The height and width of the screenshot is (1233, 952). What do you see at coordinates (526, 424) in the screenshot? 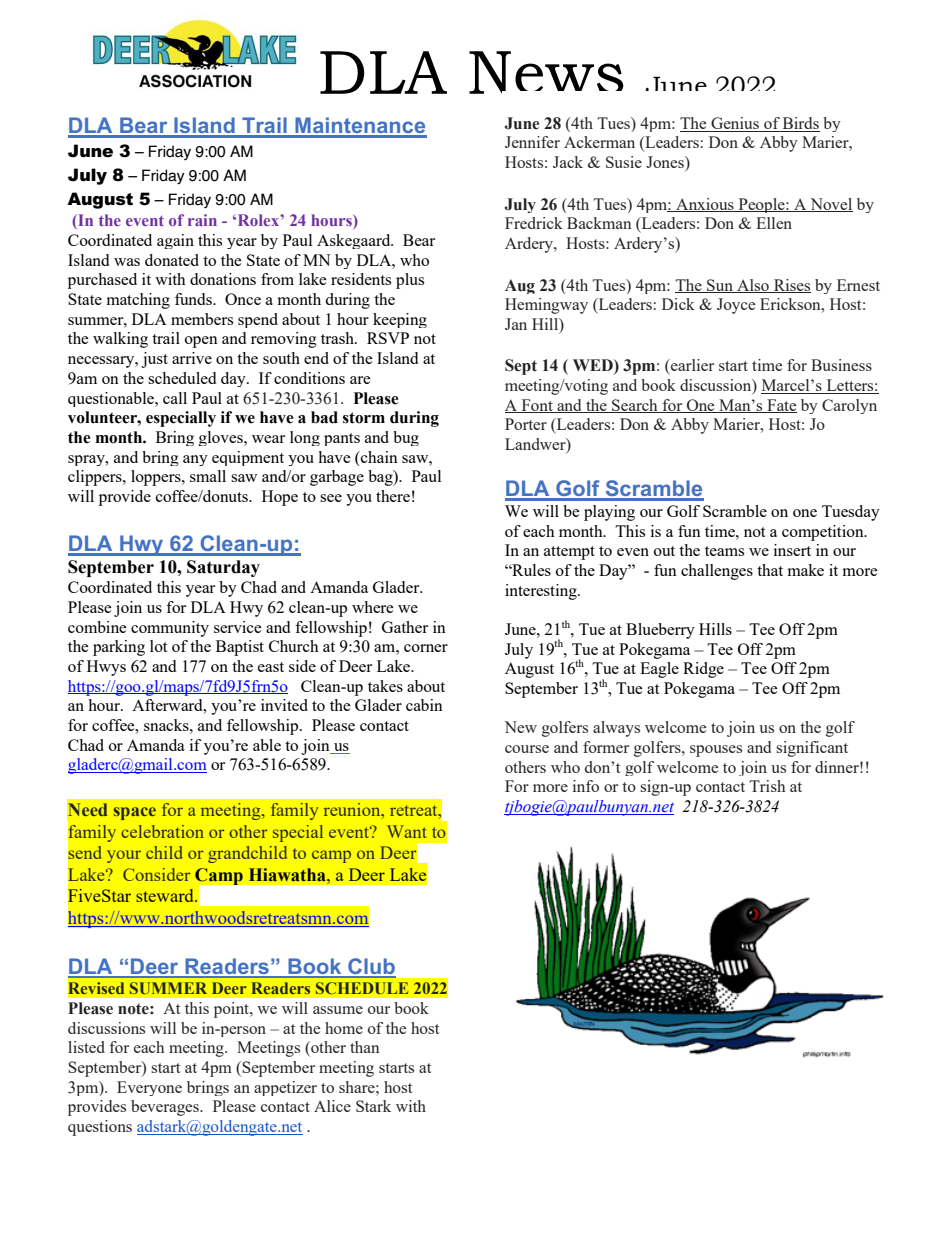
I see `Porter` at bounding box center [526, 424].
